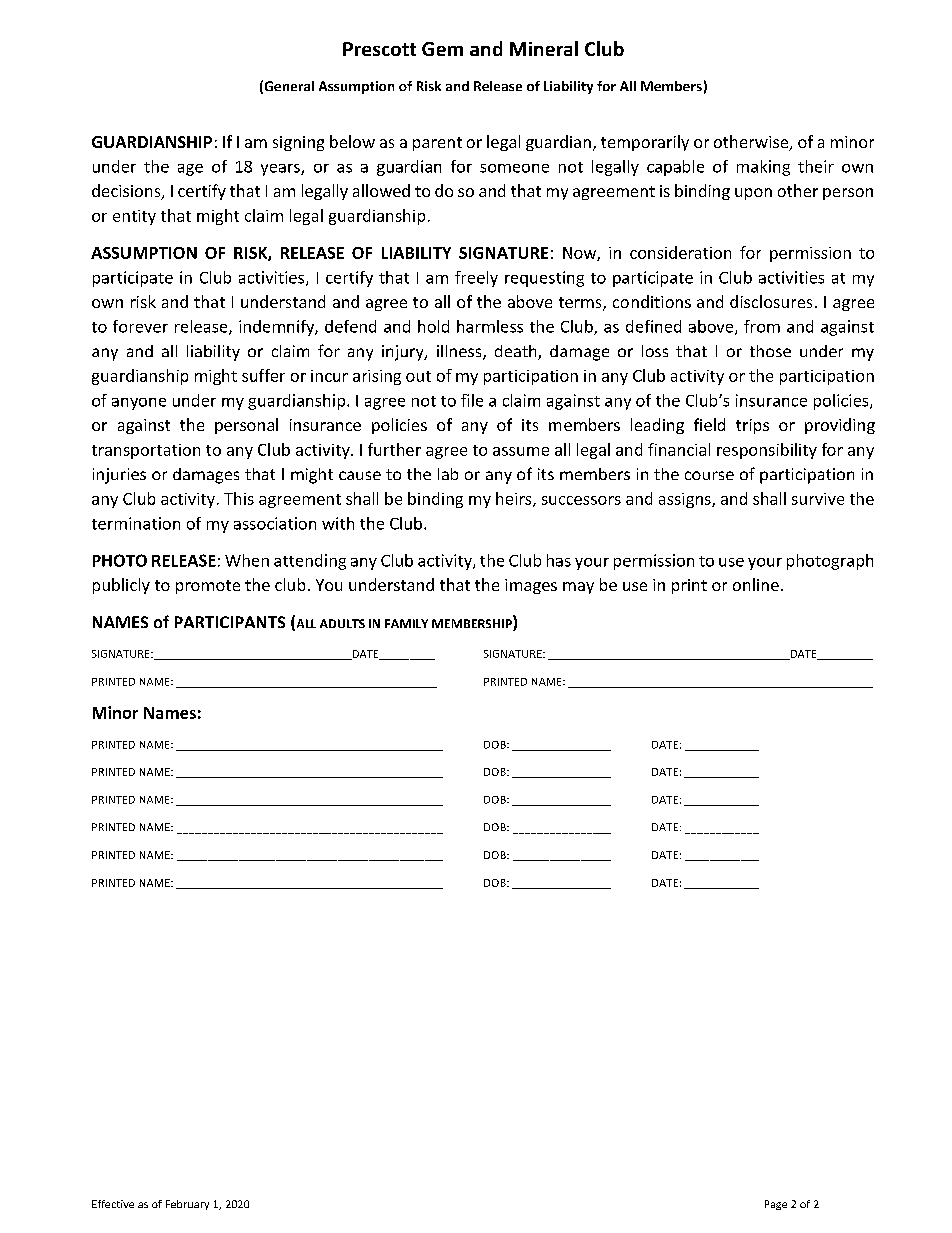 The width and height of the image is (952, 1233). Describe the element at coordinates (767, 451) in the image. I see `responsibility` at that location.
